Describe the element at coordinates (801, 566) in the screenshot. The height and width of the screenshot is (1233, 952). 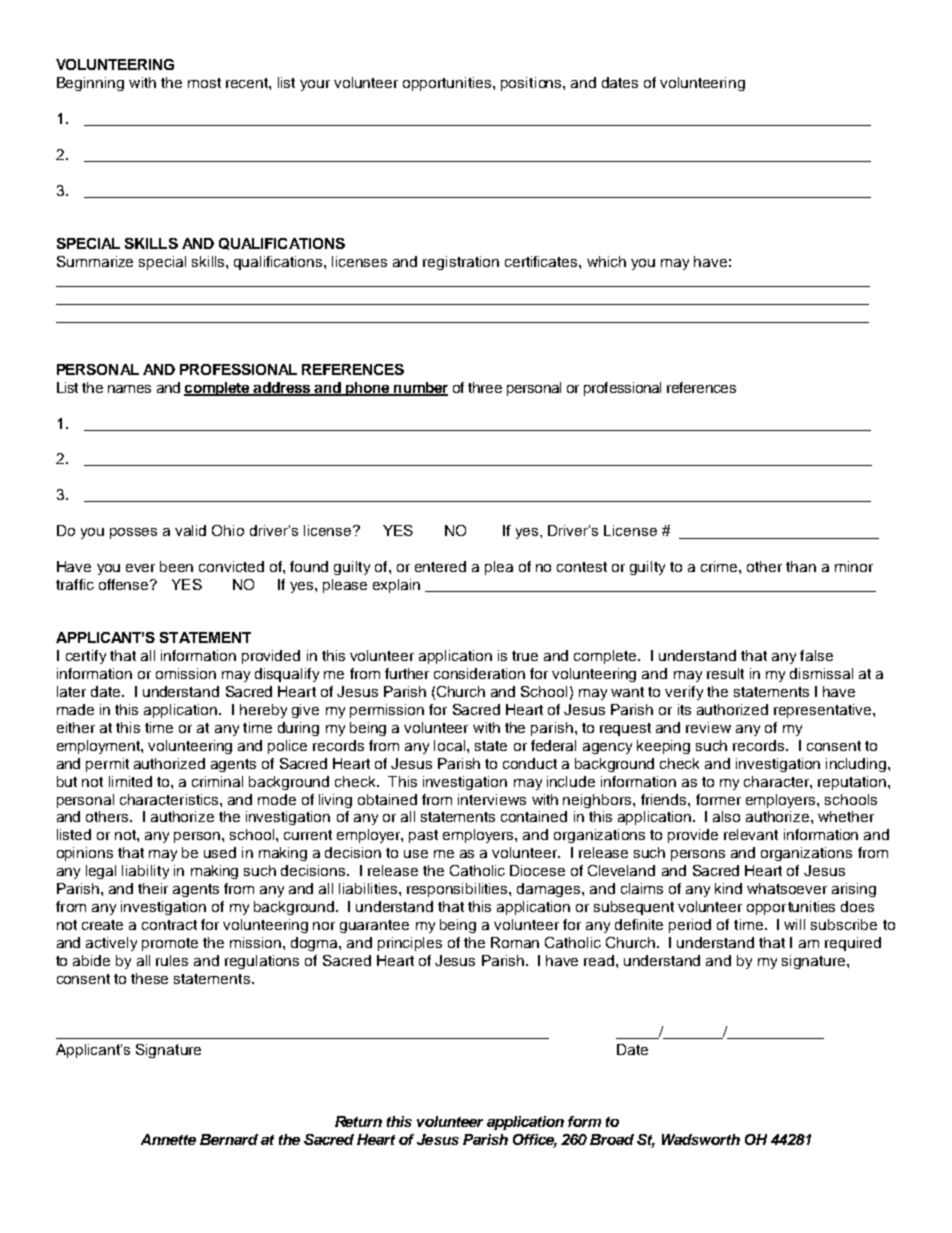
I see `than` at that location.
